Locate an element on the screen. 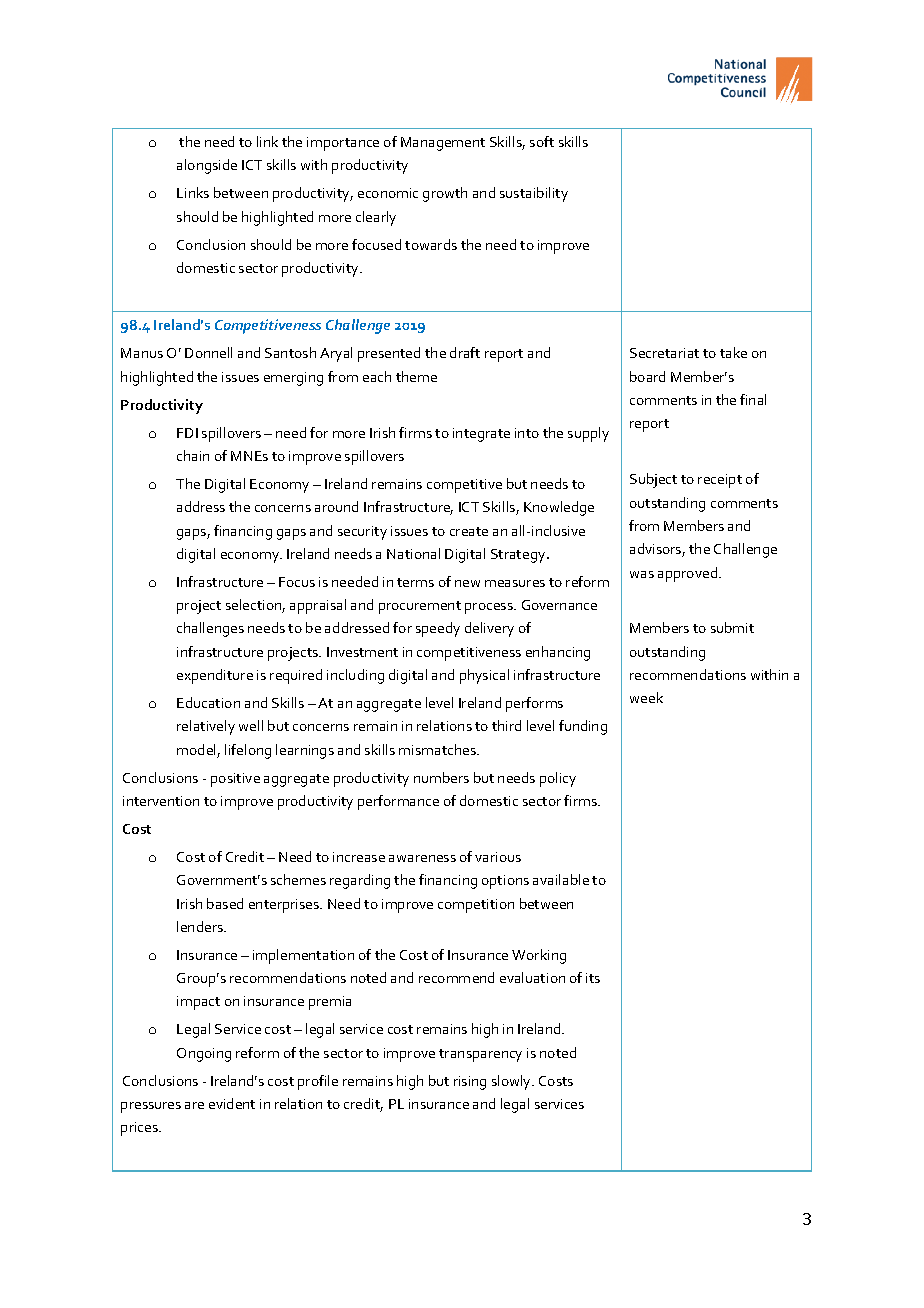 This screenshot has height=1308, width=924. FDI is located at coordinates (187, 433).
